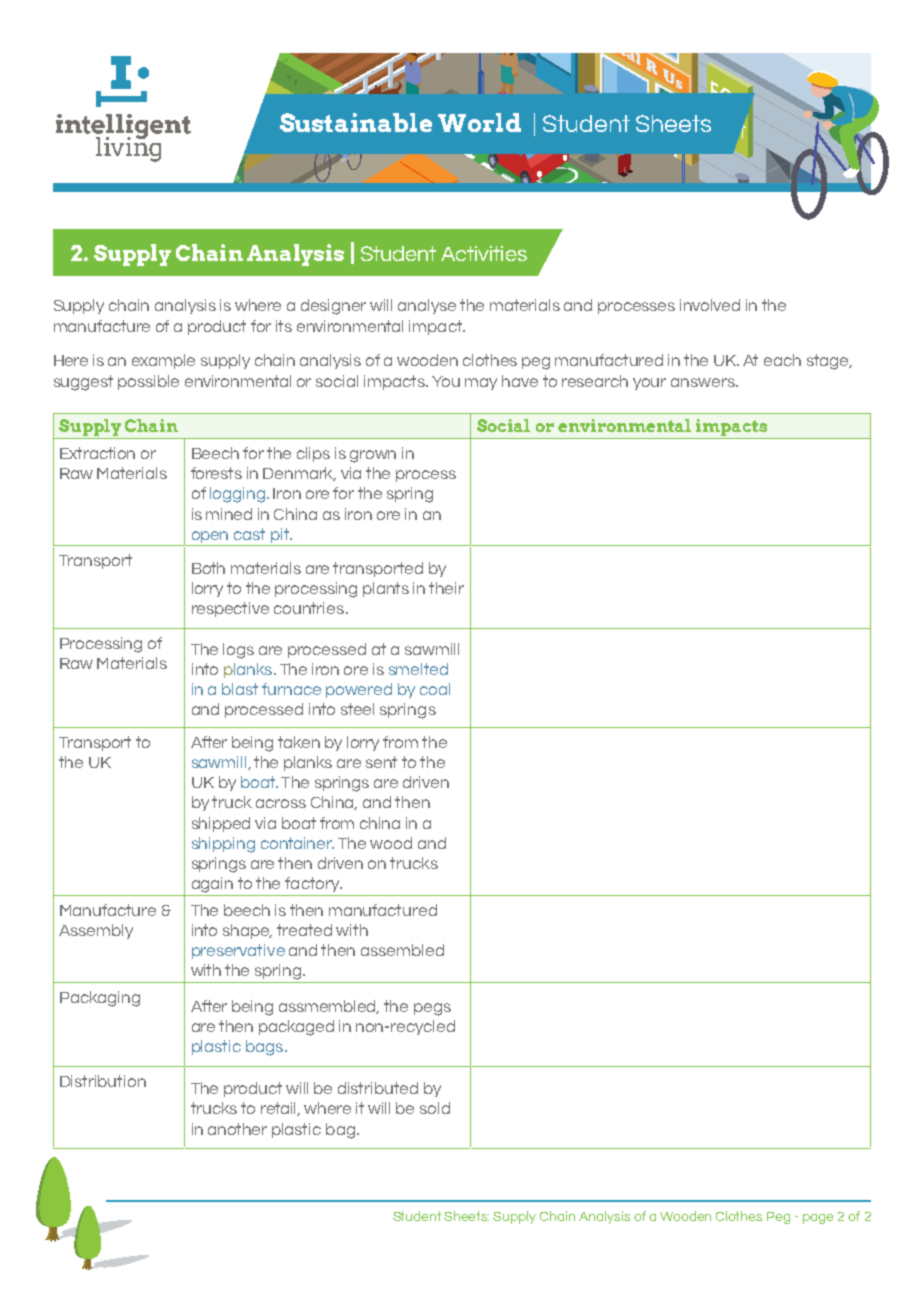  What do you see at coordinates (402, 950) in the screenshot?
I see `assembled` at bounding box center [402, 950].
